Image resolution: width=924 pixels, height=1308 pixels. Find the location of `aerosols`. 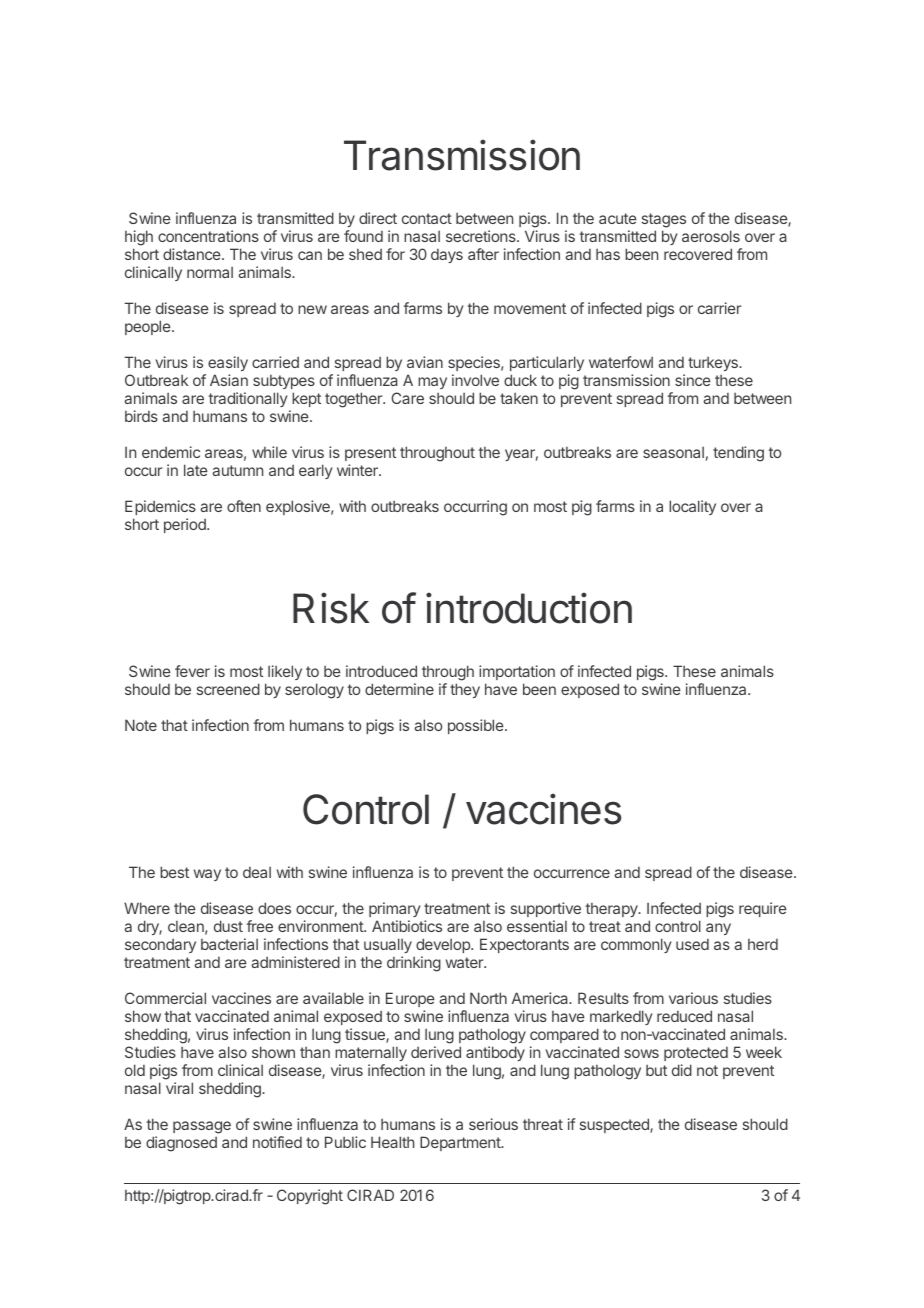

aerosols is located at coordinates (711, 236).
